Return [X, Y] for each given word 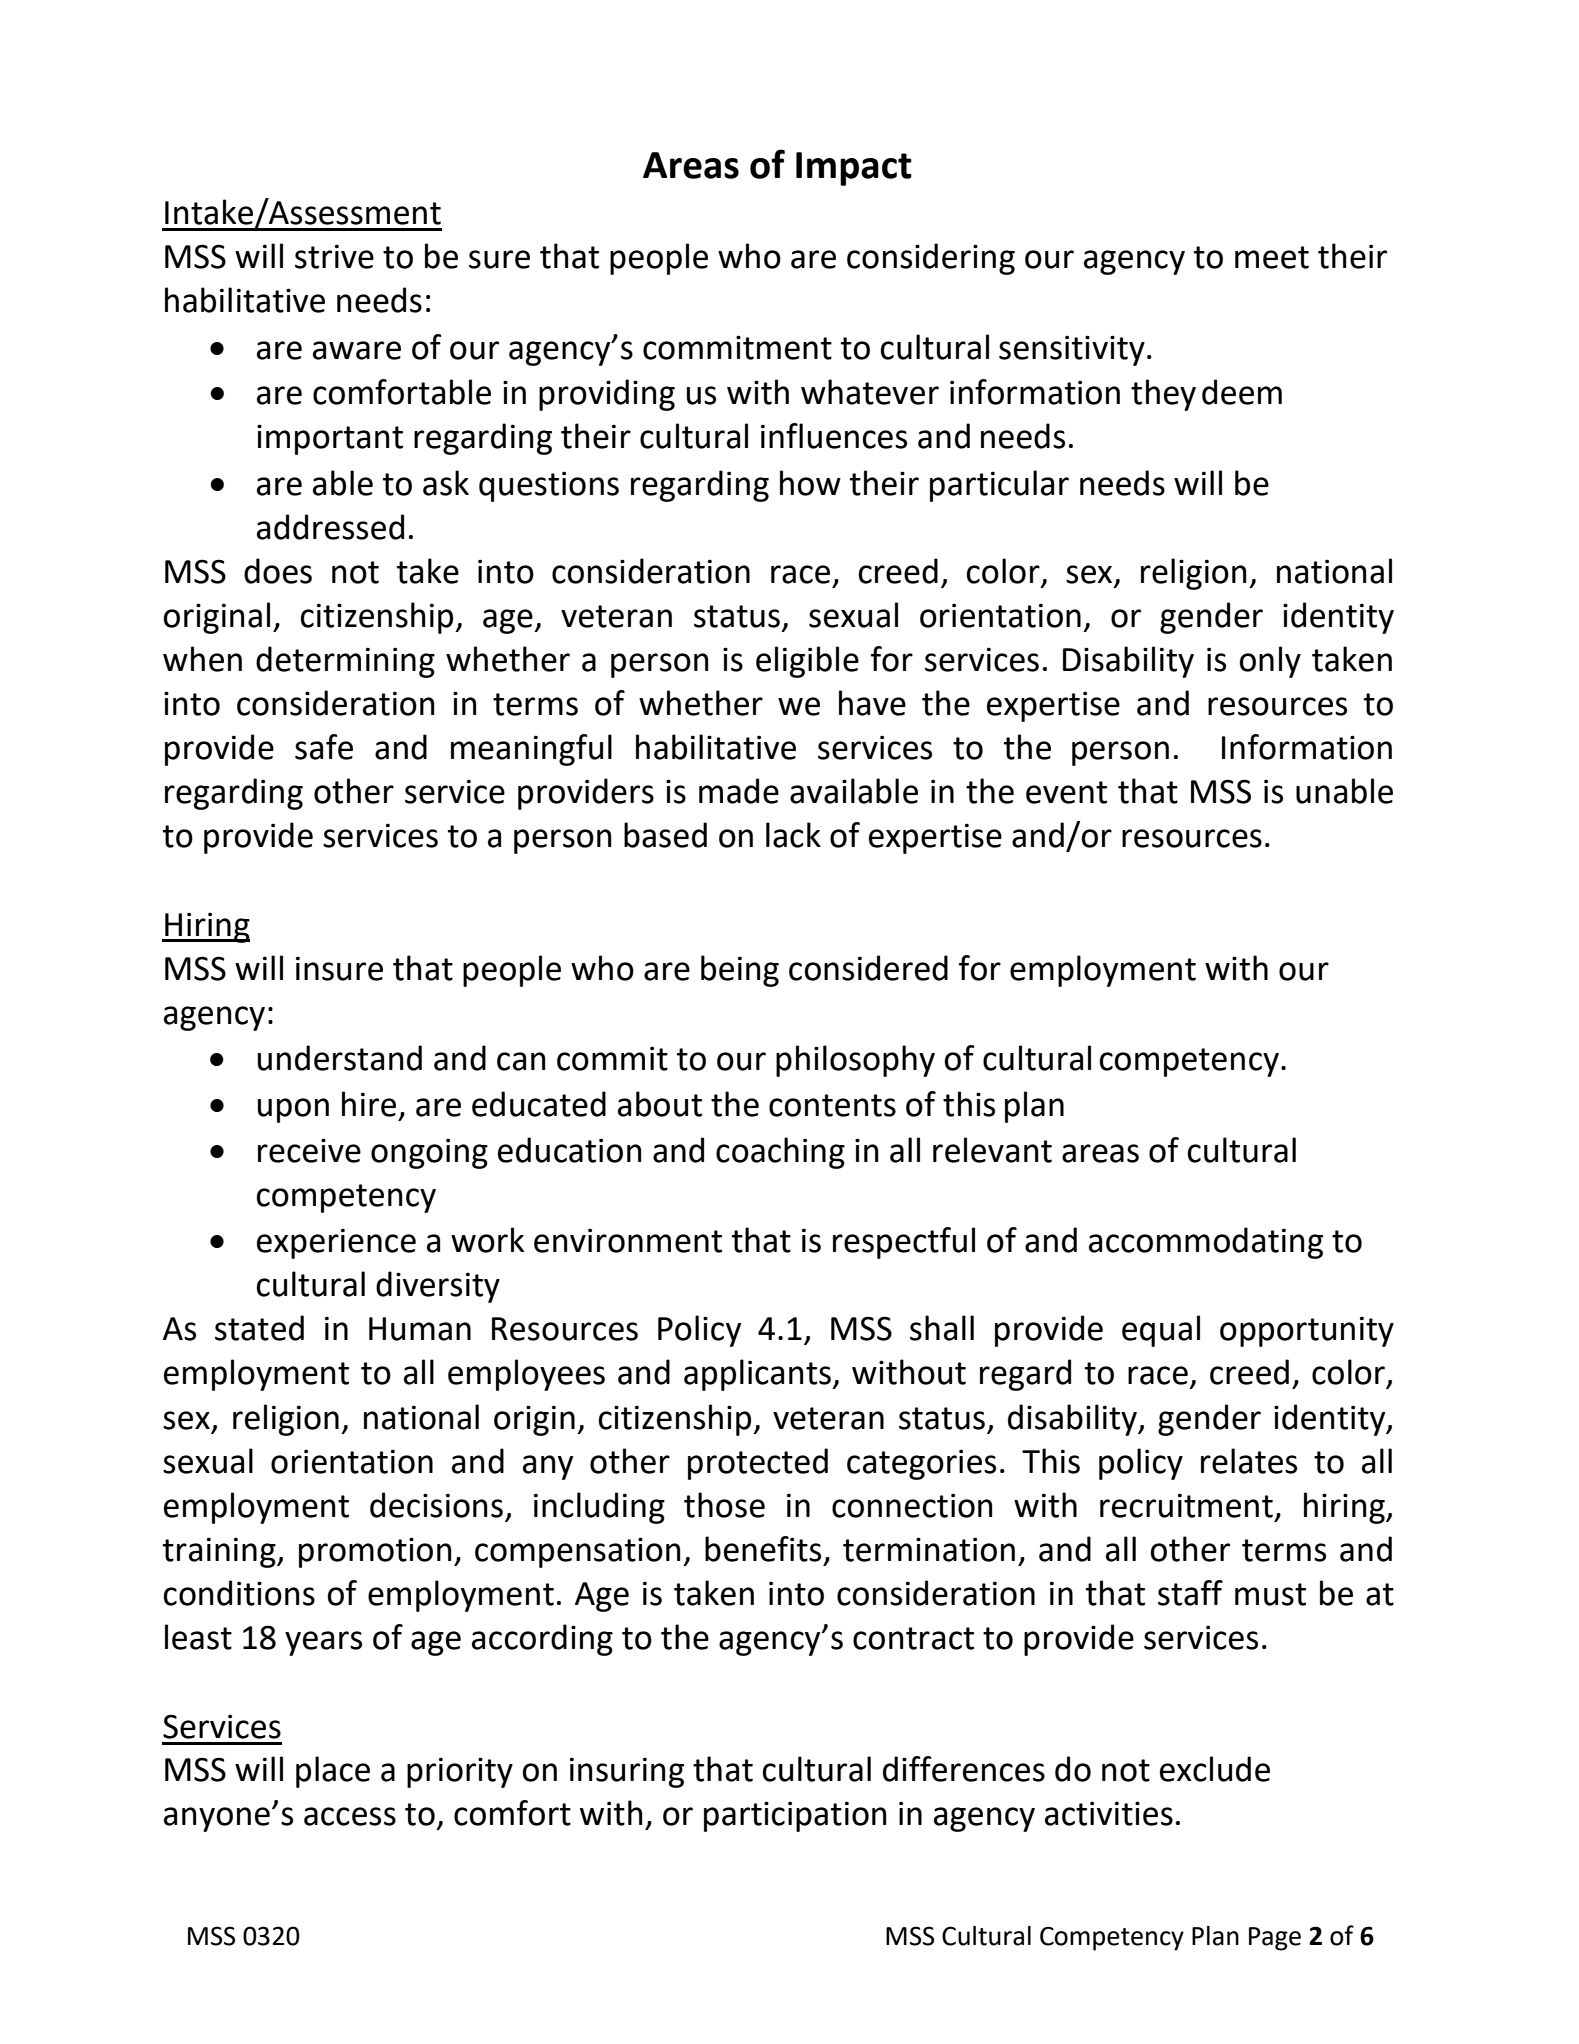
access [350, 1816]
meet [1272, 257]
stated [259, 1328]
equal [1161, 1331]
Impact [854, 169]
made [739, 791]
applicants [758, 1375]
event [1066, 792]
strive [334, 256]
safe [324, 747]
